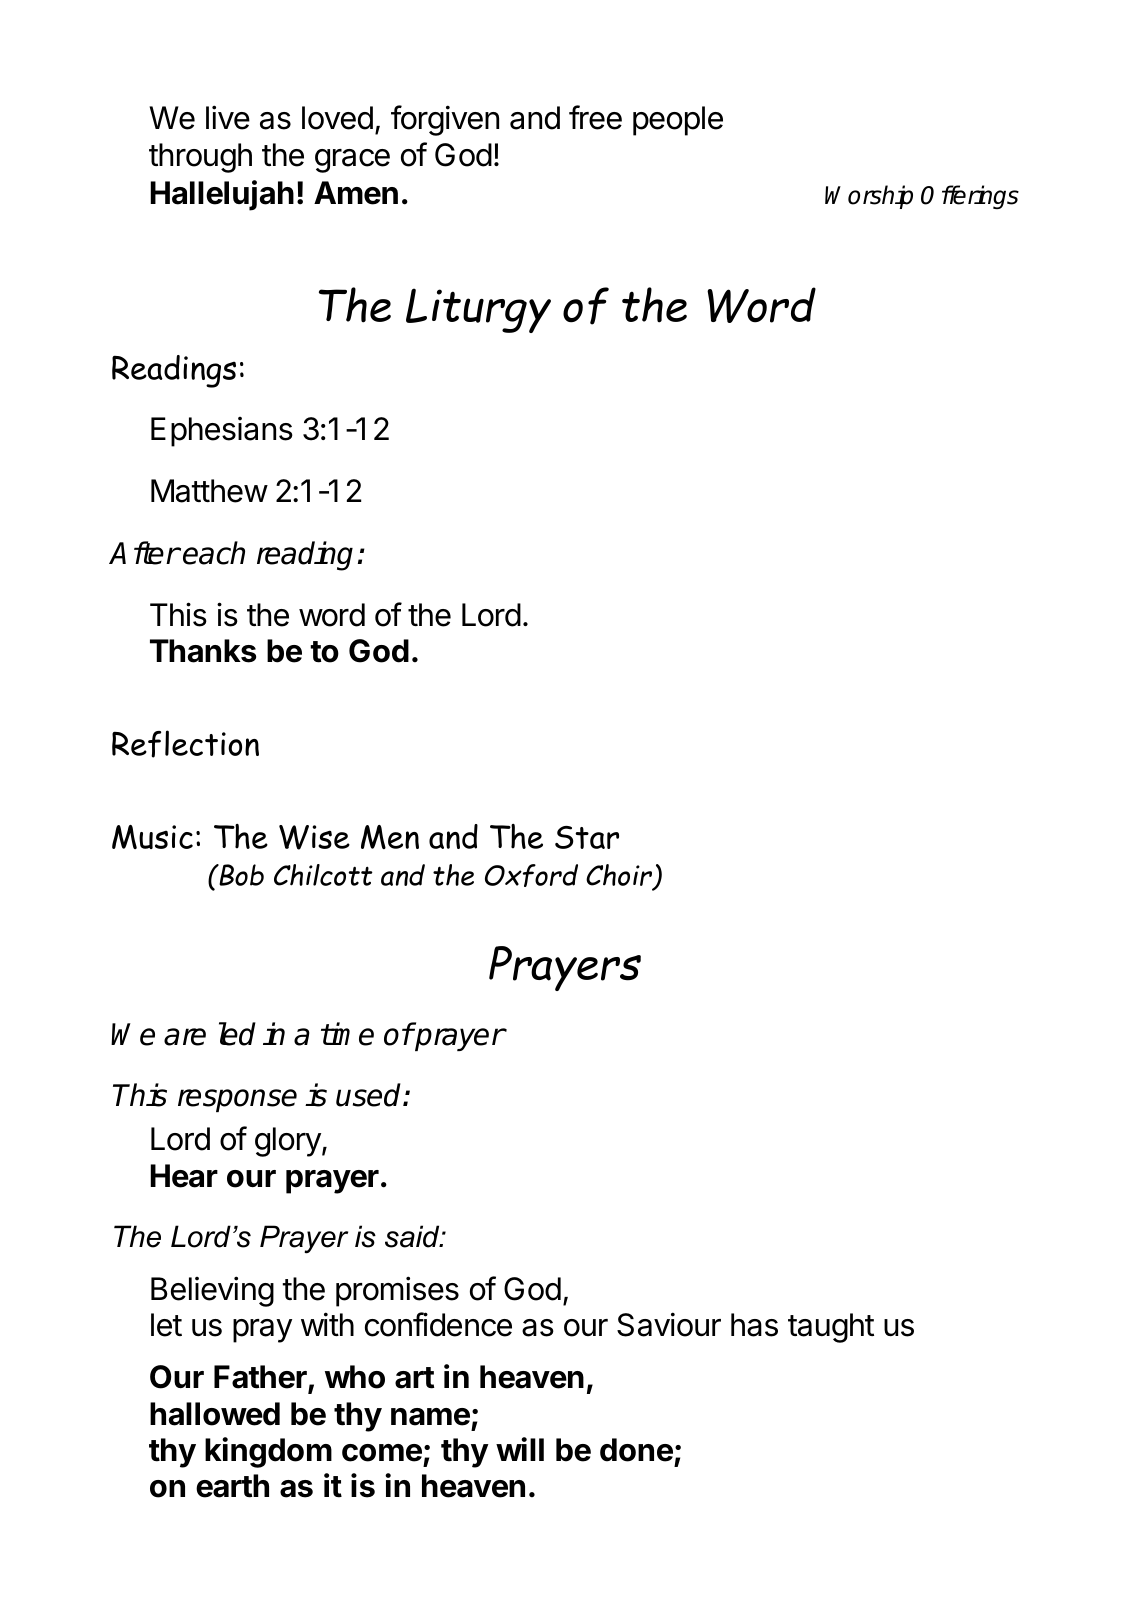  I want to click on Choir, so click(619, 875).
